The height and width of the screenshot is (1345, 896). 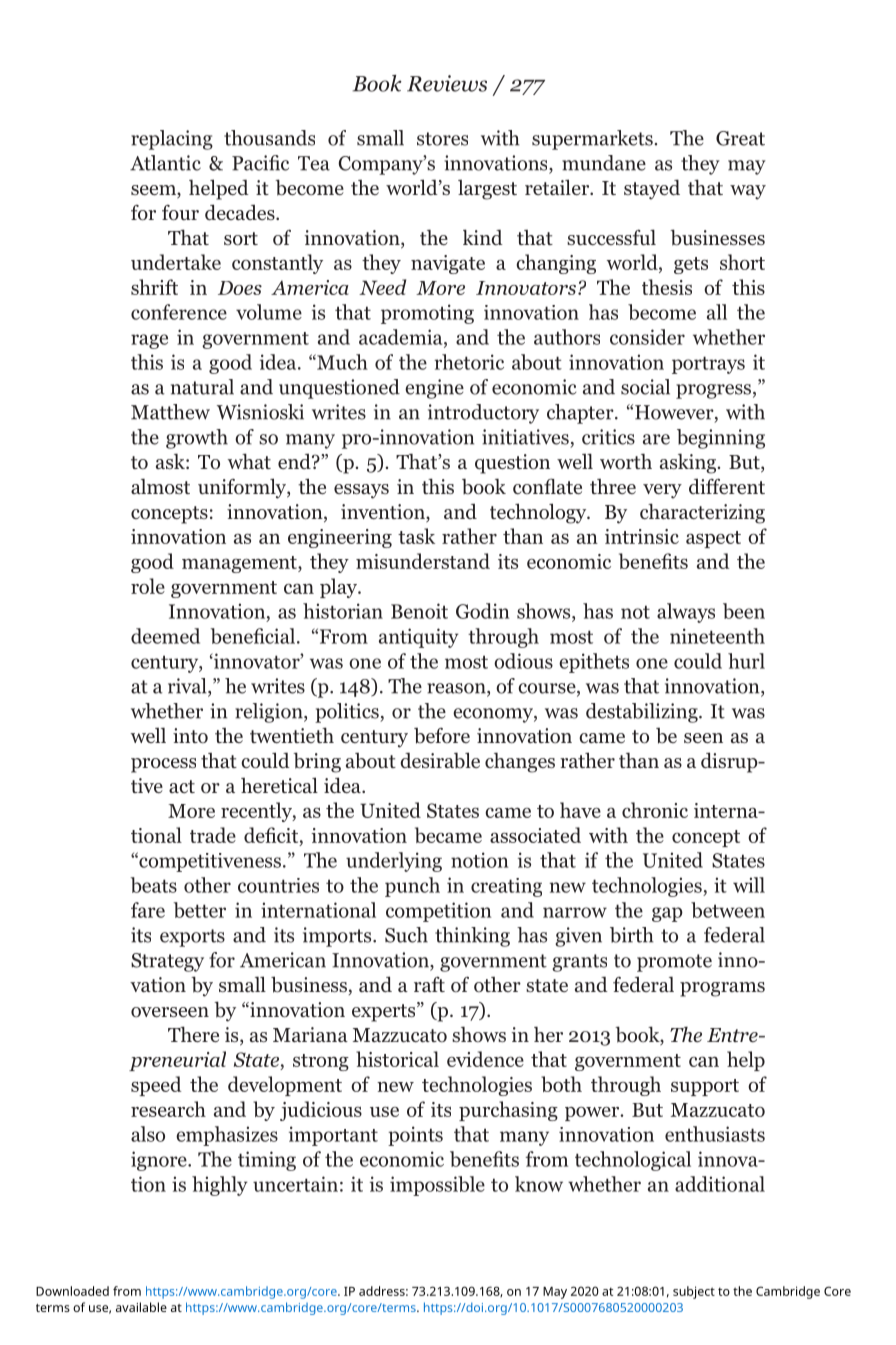 What do you see at coordinates (442, 139) in the screenshot?
I see `stores` at bounding box center [442, 139].
